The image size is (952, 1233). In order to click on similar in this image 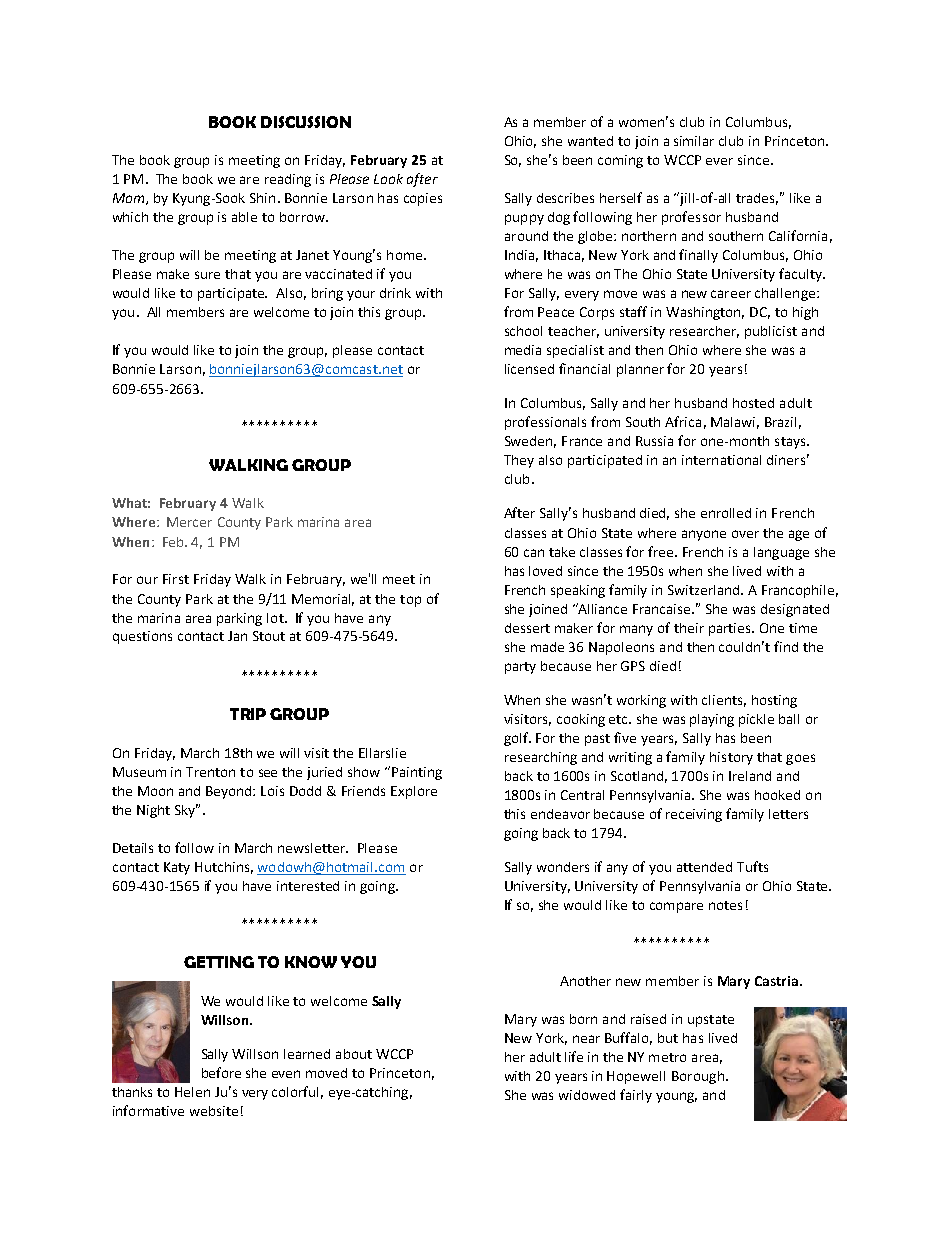, I will do `click(694, 141)`.
